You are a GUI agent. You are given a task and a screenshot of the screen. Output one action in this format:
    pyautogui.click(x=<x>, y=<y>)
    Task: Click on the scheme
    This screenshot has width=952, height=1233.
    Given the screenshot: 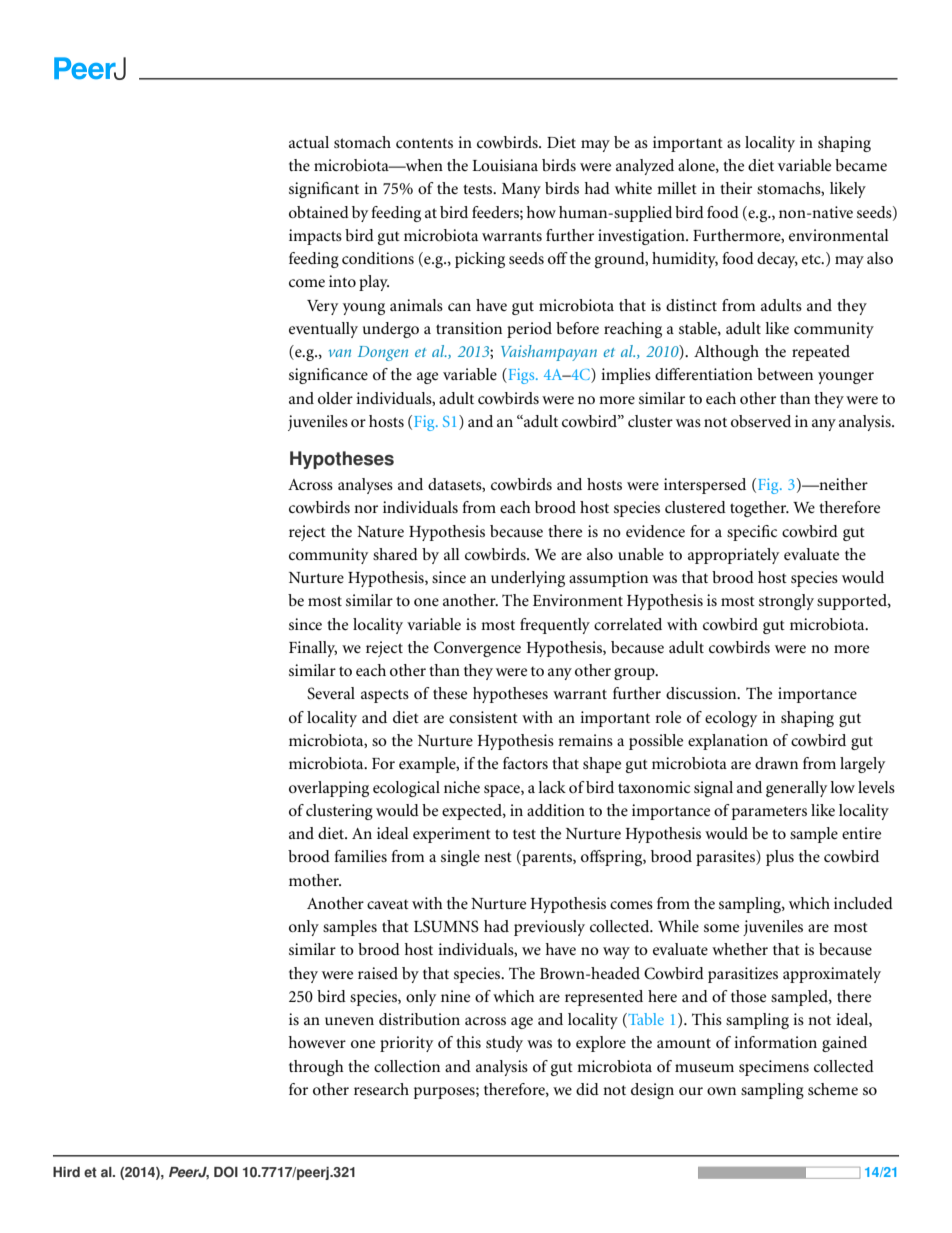 What is the action you would take?
    pyautogui.click(x=833, y=1089)
